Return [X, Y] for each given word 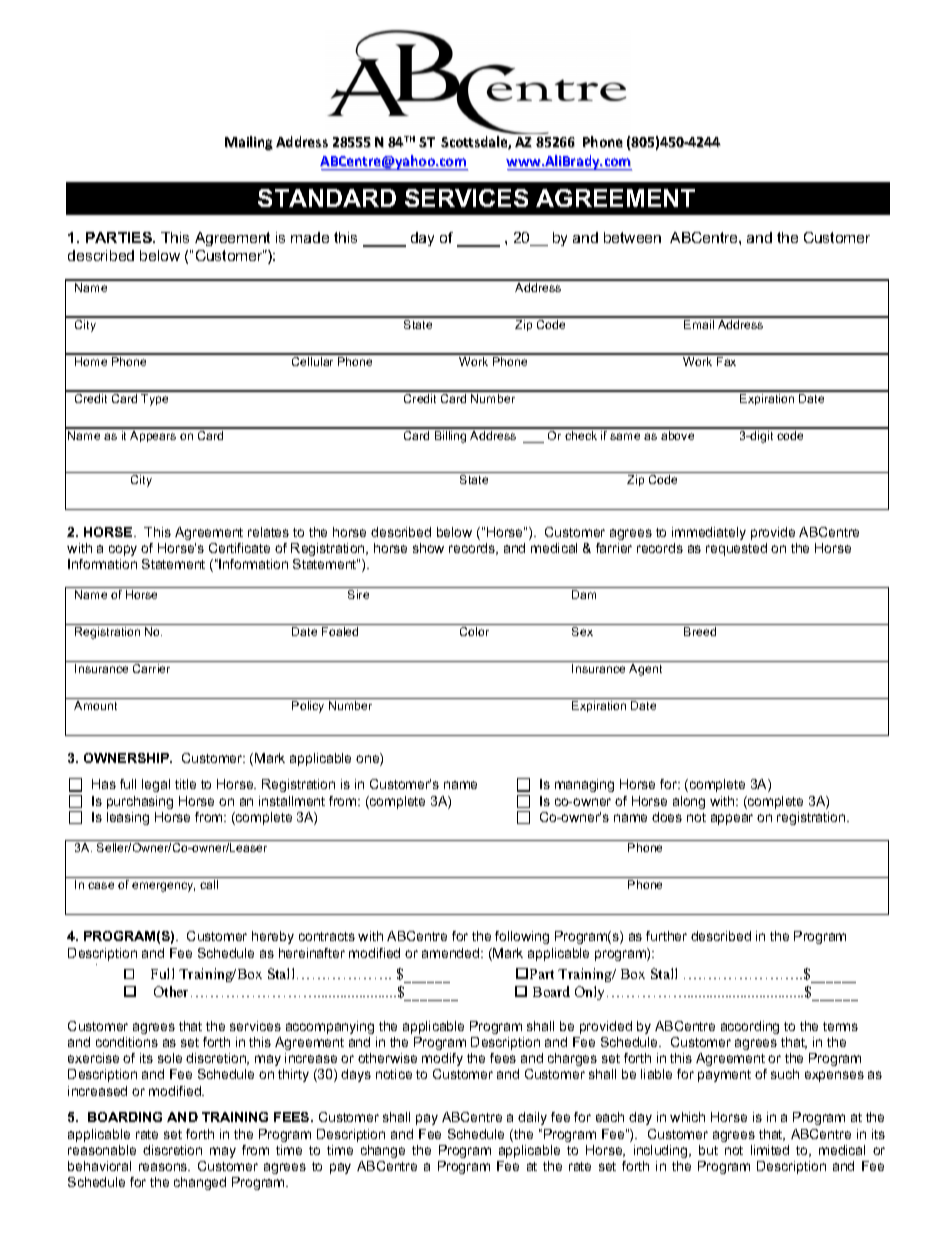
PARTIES [120, 237]
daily [532, 1118]
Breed [700, 631]
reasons [164, 1167]
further [666, 936]
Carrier [151, 668]
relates [268, 532]
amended [452, 953]
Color [474, 631]
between [632, 237]
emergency [163, 887]
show [428, 548]
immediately [709, 533]
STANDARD [327, 198]
